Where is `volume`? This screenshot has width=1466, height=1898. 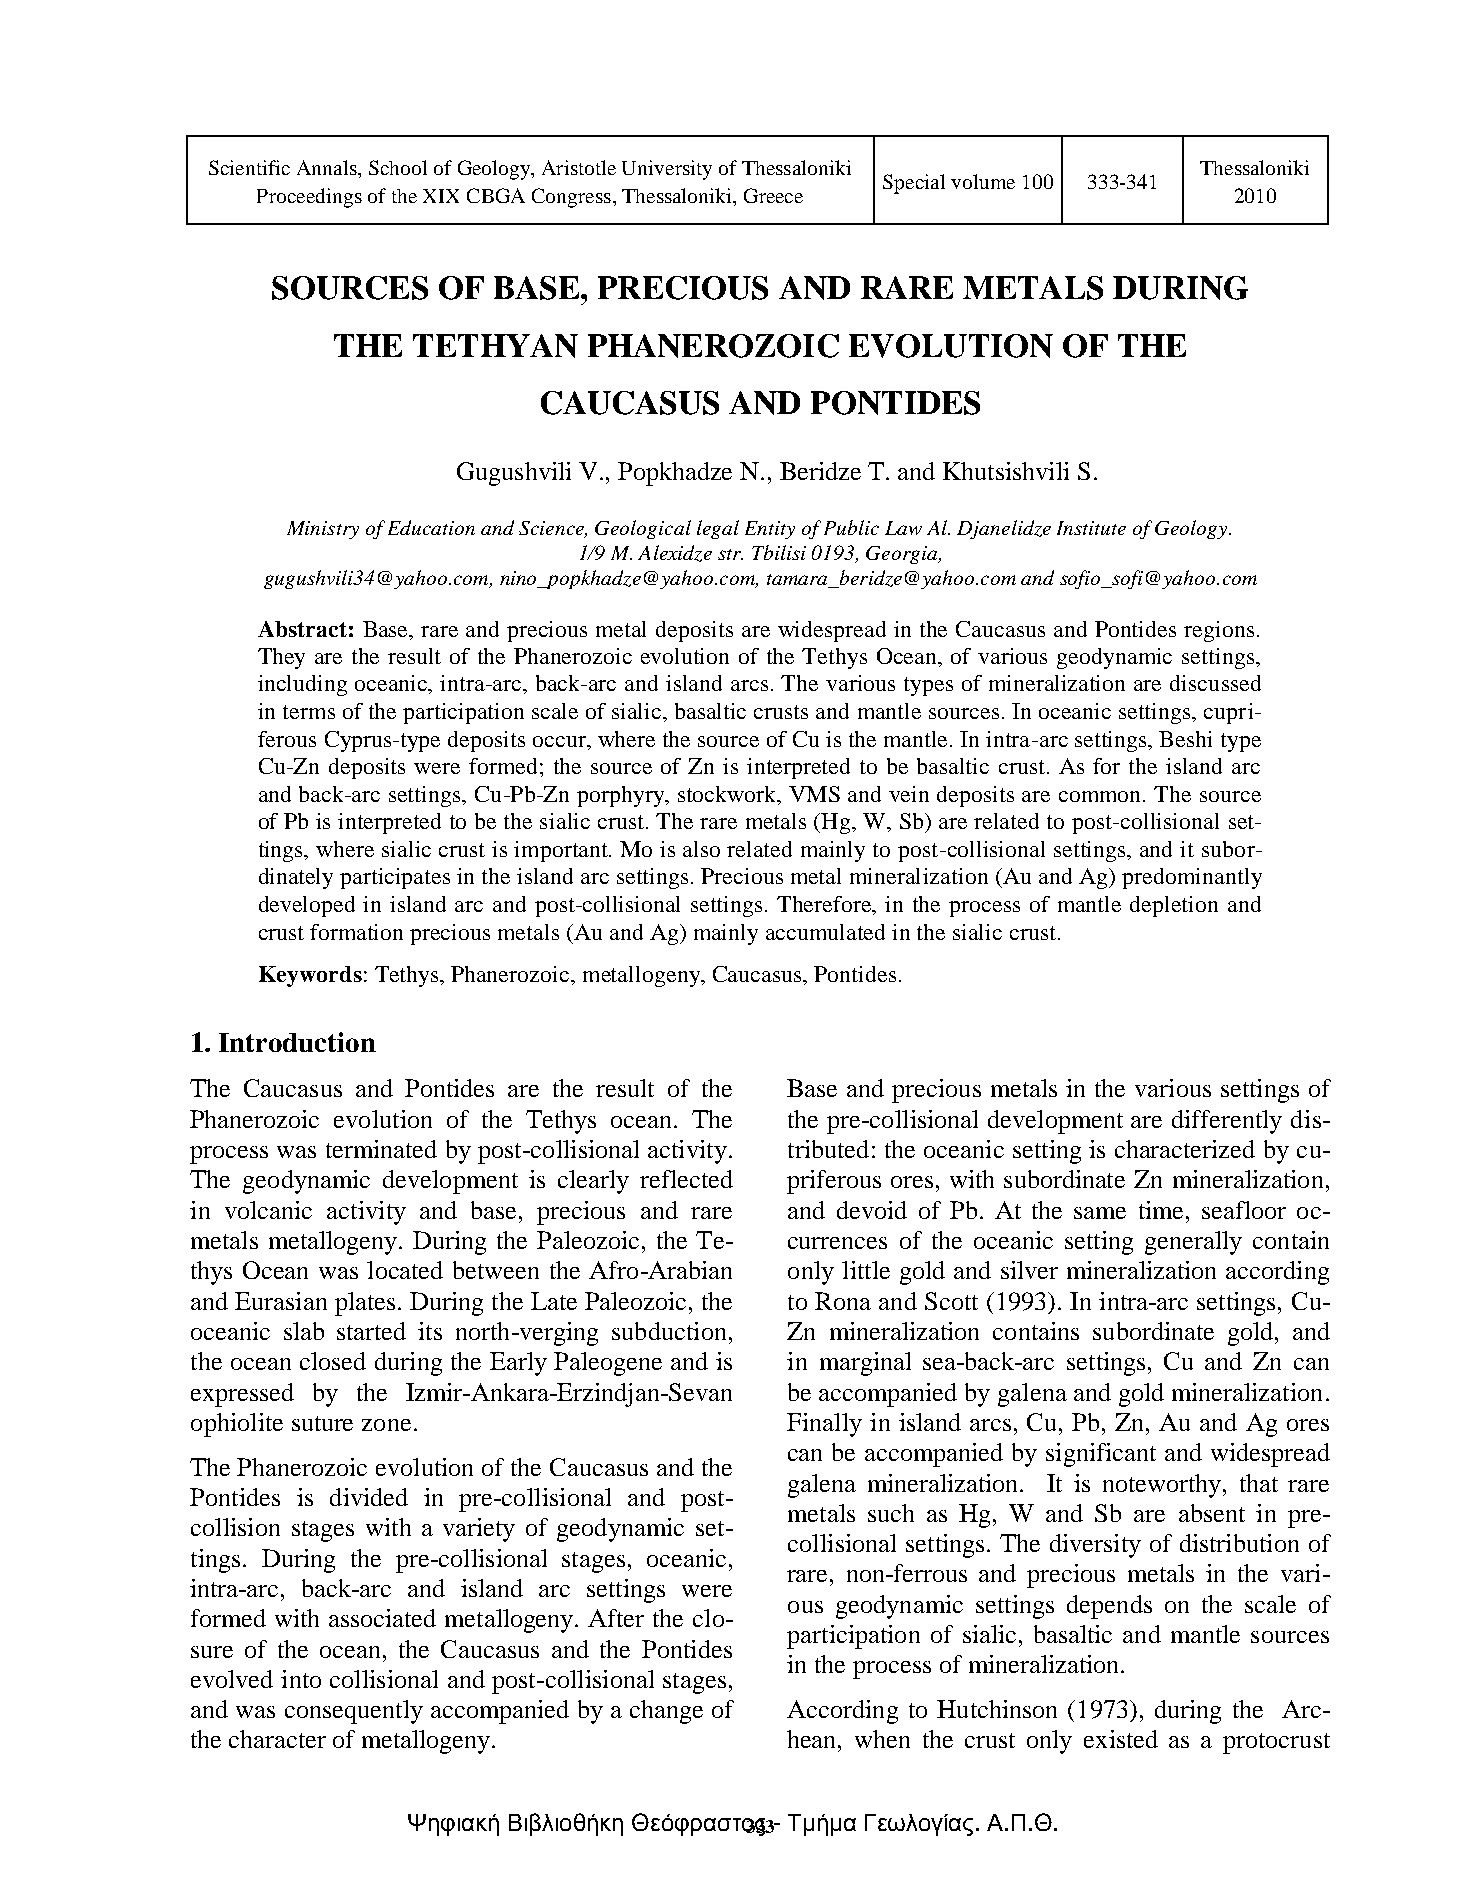 volume is located at coordinates (983, 181).
